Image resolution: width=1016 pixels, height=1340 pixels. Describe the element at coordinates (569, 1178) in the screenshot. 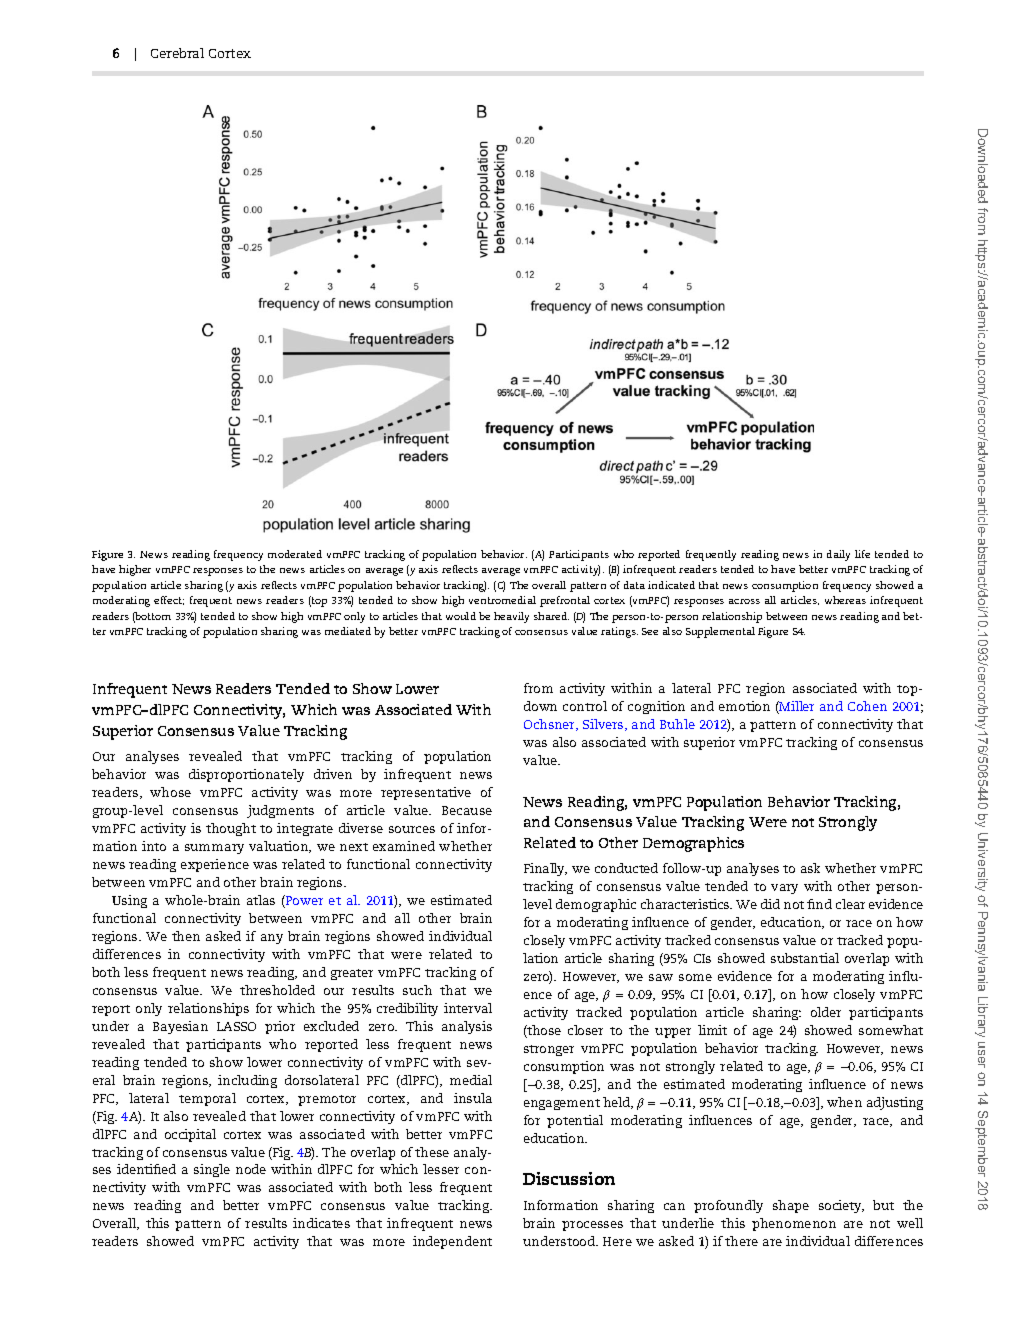

I see `Discussion` at that location.
